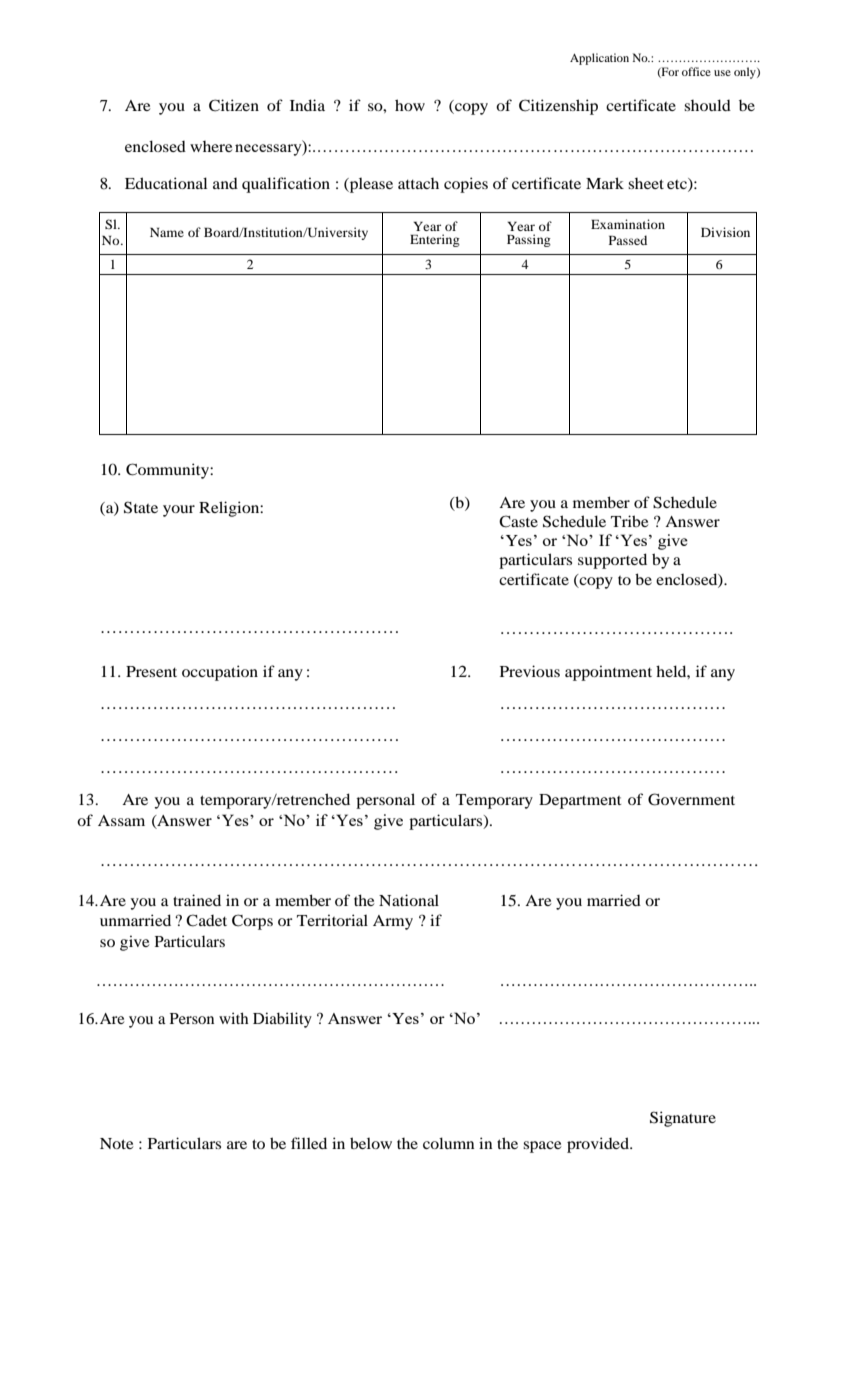 The height and width of the page is (1400, 849). What do you see at coordinates (179, 511) in the page?
I see `your` at bounding box center [179, 511].
